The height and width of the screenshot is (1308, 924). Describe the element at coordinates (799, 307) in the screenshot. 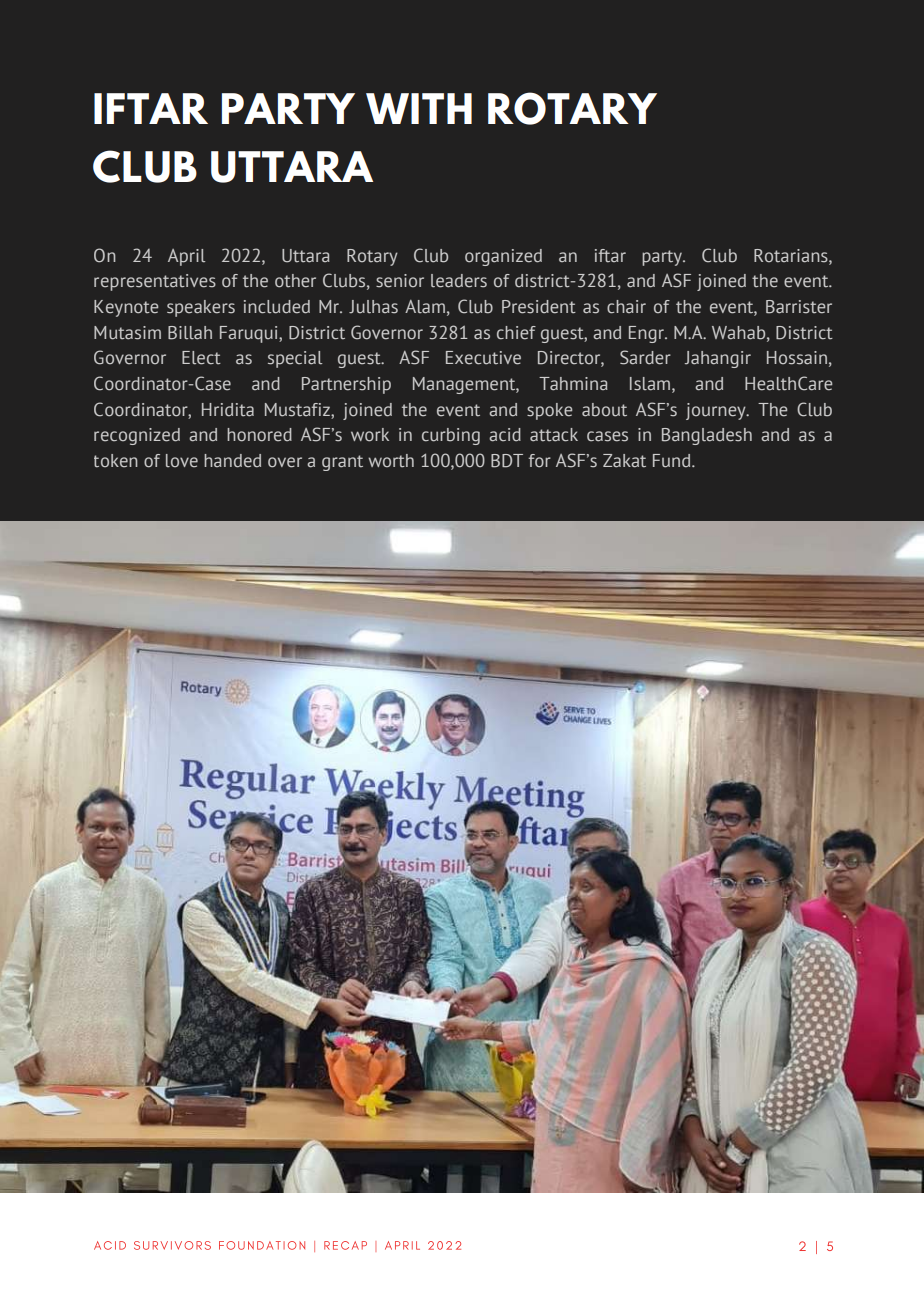

I see `Barrister` at that location.
